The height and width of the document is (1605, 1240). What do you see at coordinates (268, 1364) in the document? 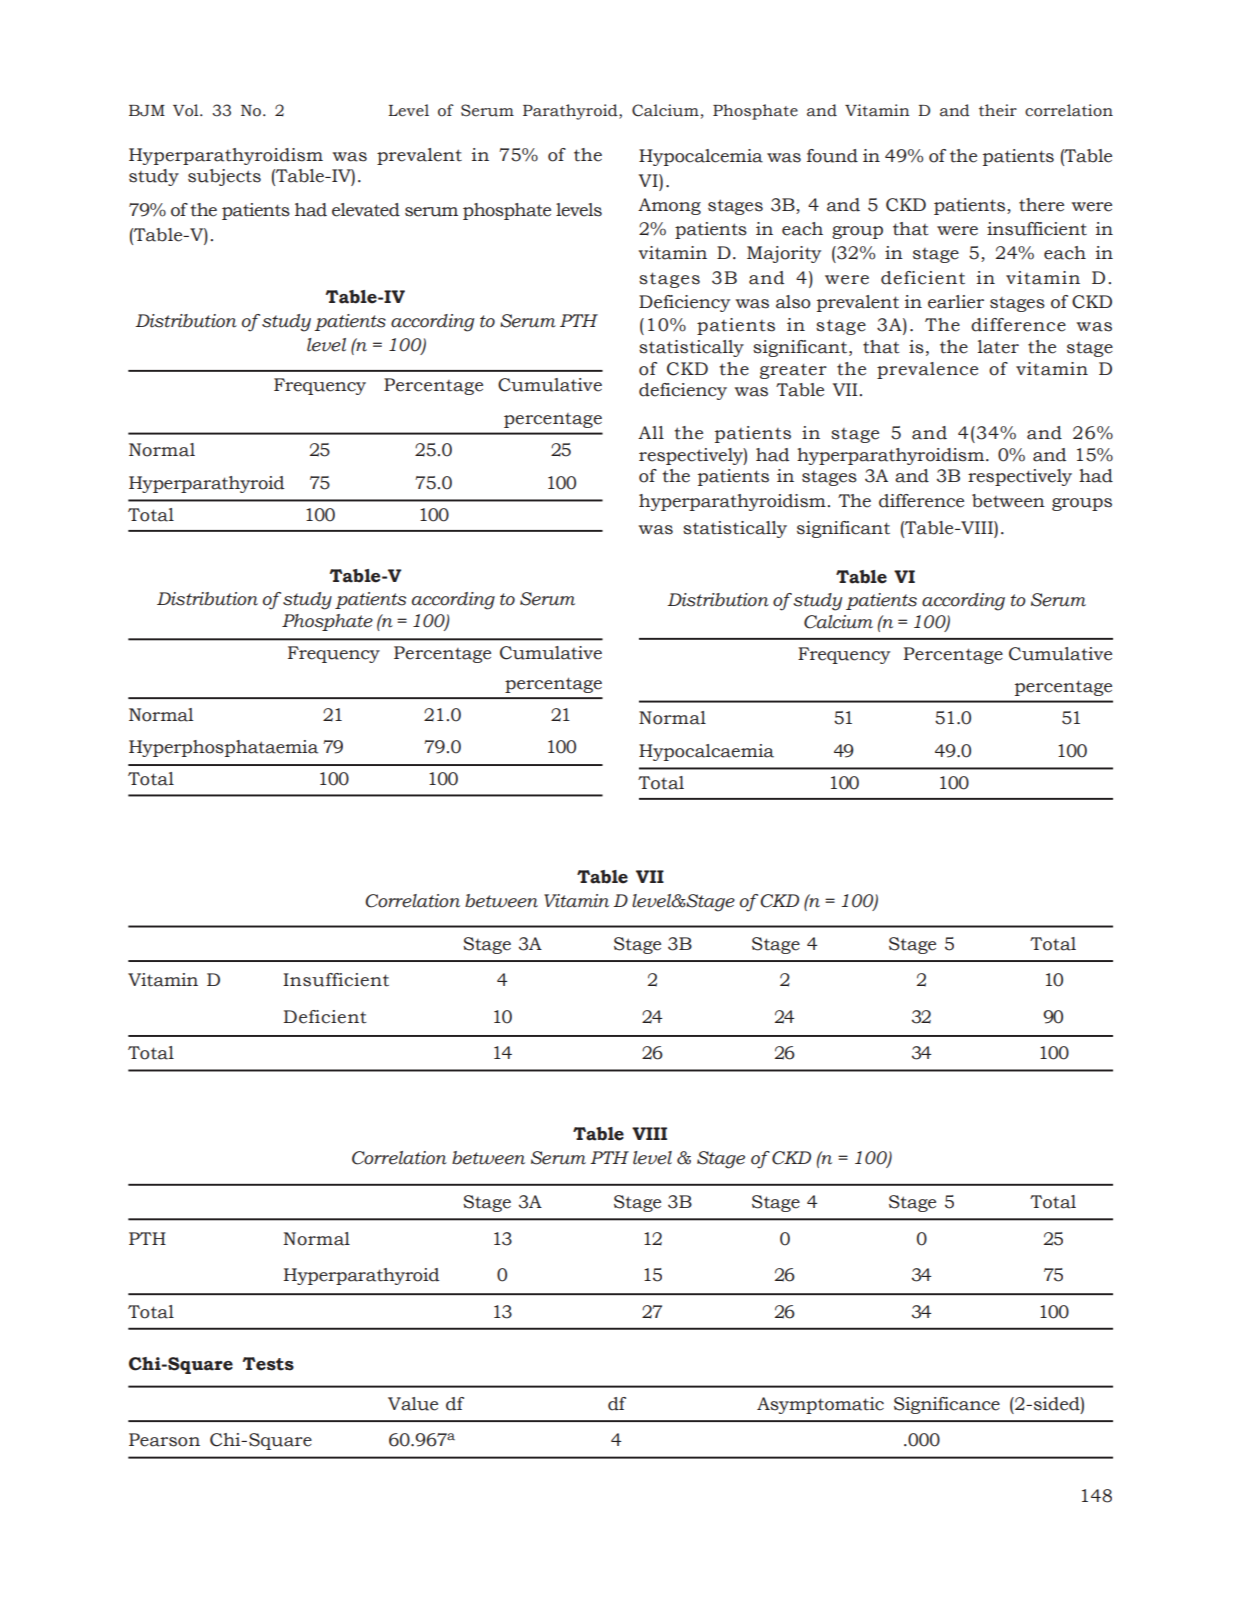
I see `Tests` at bounding box center [268, 1364].
